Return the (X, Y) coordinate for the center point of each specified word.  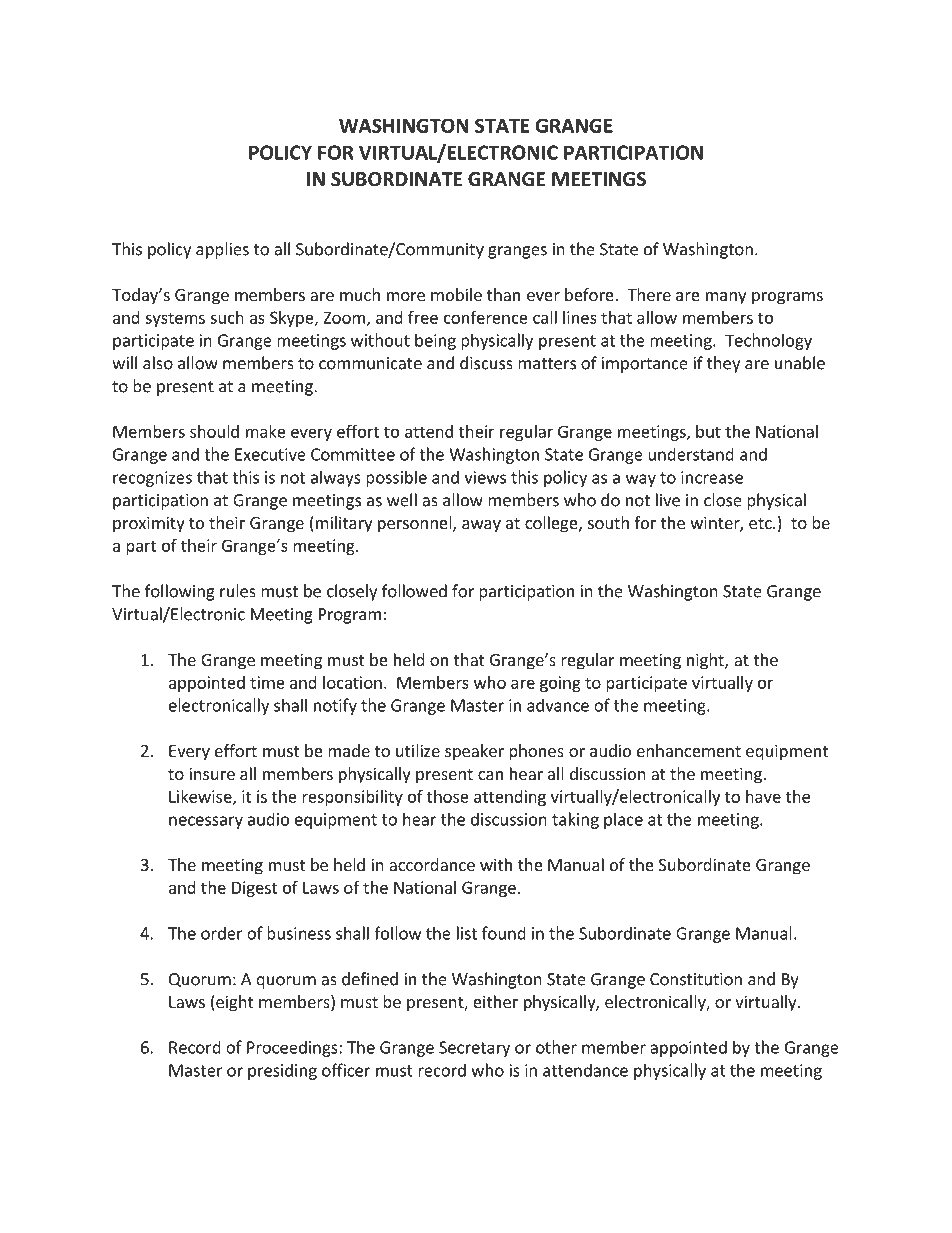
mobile (456, 294)
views (485, 477)
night (706, 661)
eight (233, 1003)
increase (712, 477)
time (267, 682)
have (763, 796)
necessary (206, 822)
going (560, 684)
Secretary (474, 1049)
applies (222, 250)
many (726, 298)
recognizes (152, 479)
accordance (432, 864)
